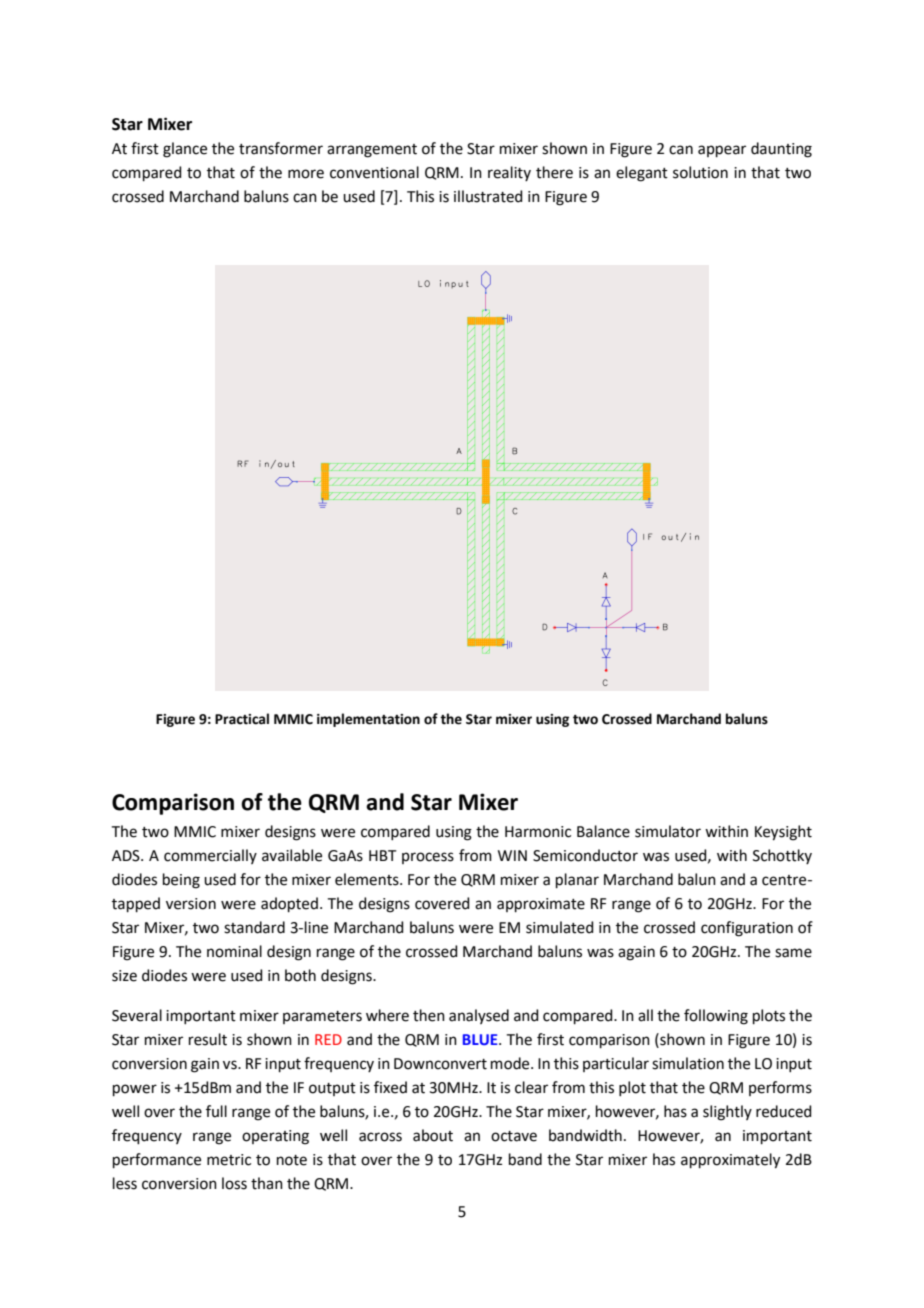  I want to click on Practical, so click(242, 719).
